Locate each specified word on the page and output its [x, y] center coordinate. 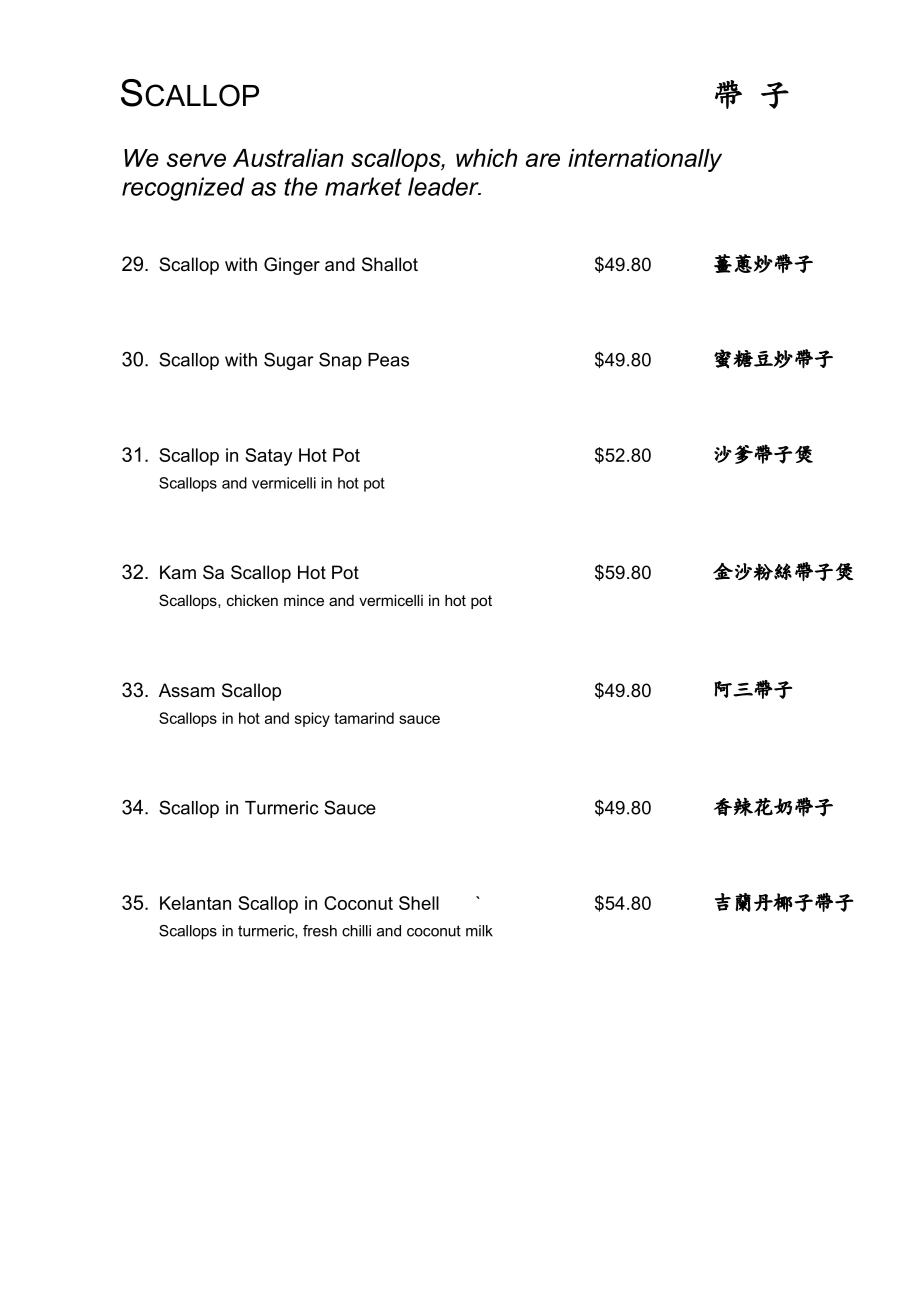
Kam [178, 572]
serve [196, 160]
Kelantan [195, 903]
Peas [388, 360]
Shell [419, 903]
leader [444, 186]
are [543, 160]
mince [304, 600]
